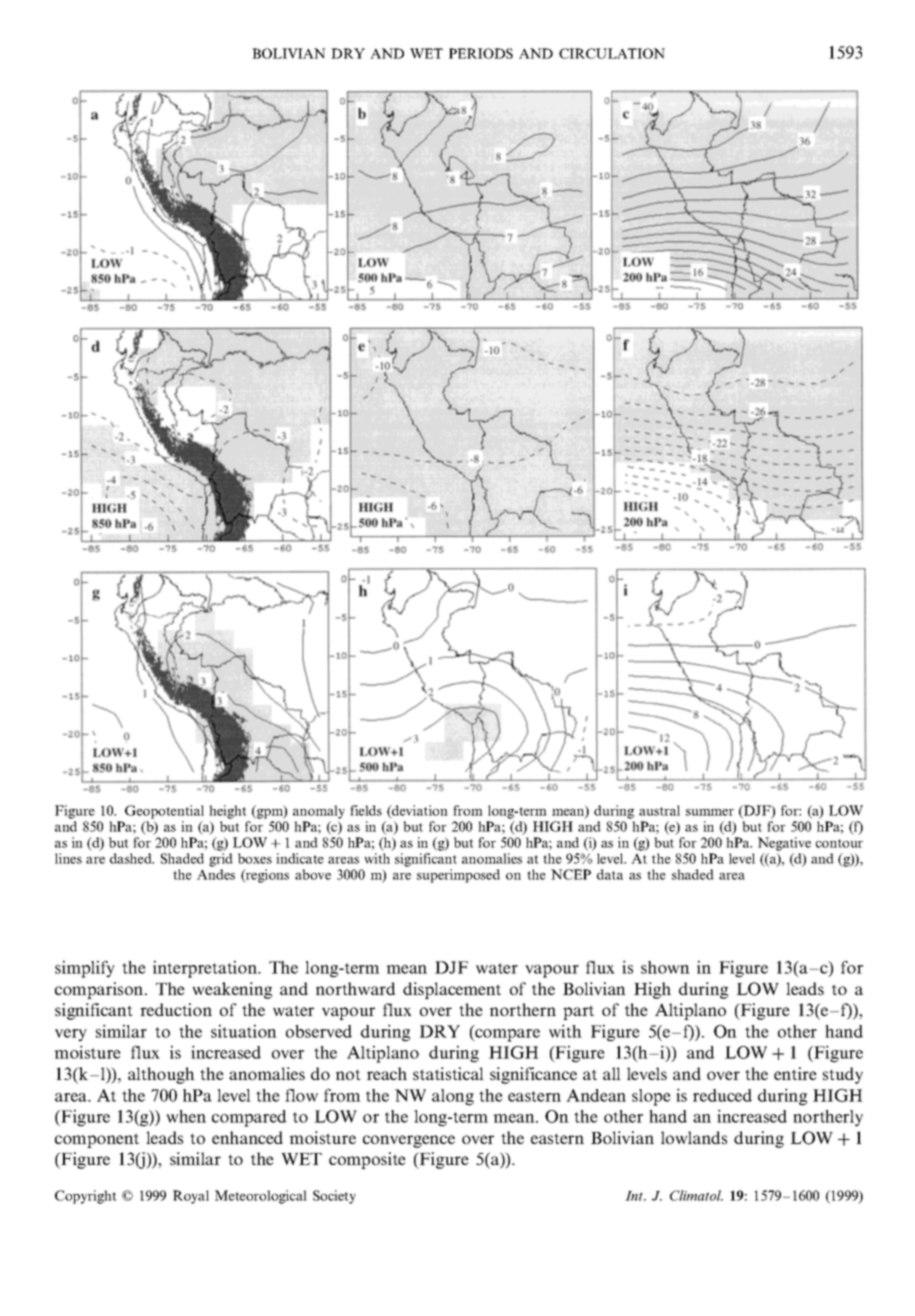 This screenshot has width=915, height=1316. I want to click on PERIODS, so click(481, 53).
